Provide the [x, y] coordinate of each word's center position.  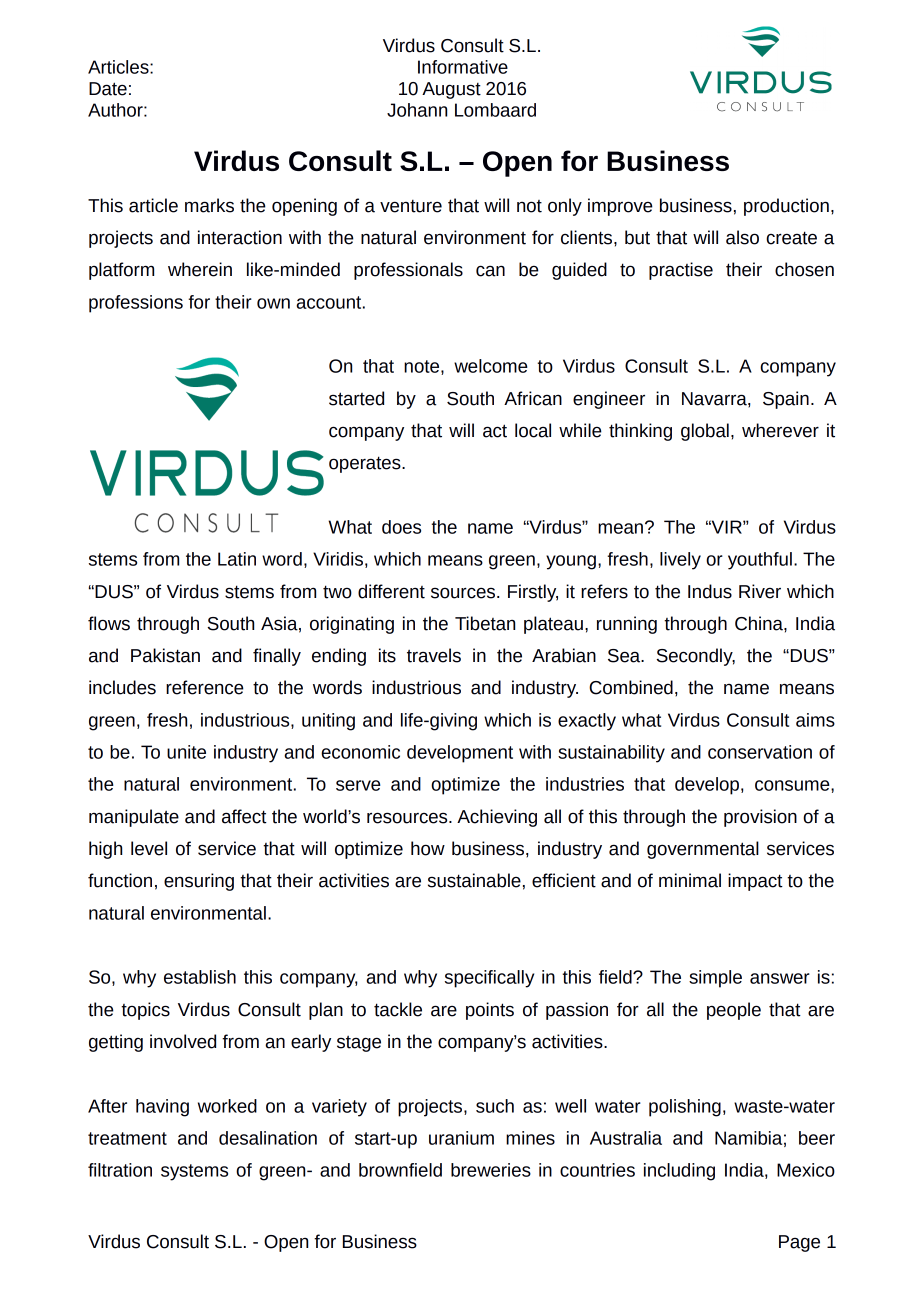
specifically [489, 979]
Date [108, 89]
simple [715, 979]
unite [186, 752]
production [786, 207]
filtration [120, 1170]
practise [681, 271]
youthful [760, 561]
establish [200, 977]
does [401, 527]
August [451, 90]
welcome [491, 366]
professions [136, 304]
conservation [760, 752]
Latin [237, 559]
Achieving [497, 818]
